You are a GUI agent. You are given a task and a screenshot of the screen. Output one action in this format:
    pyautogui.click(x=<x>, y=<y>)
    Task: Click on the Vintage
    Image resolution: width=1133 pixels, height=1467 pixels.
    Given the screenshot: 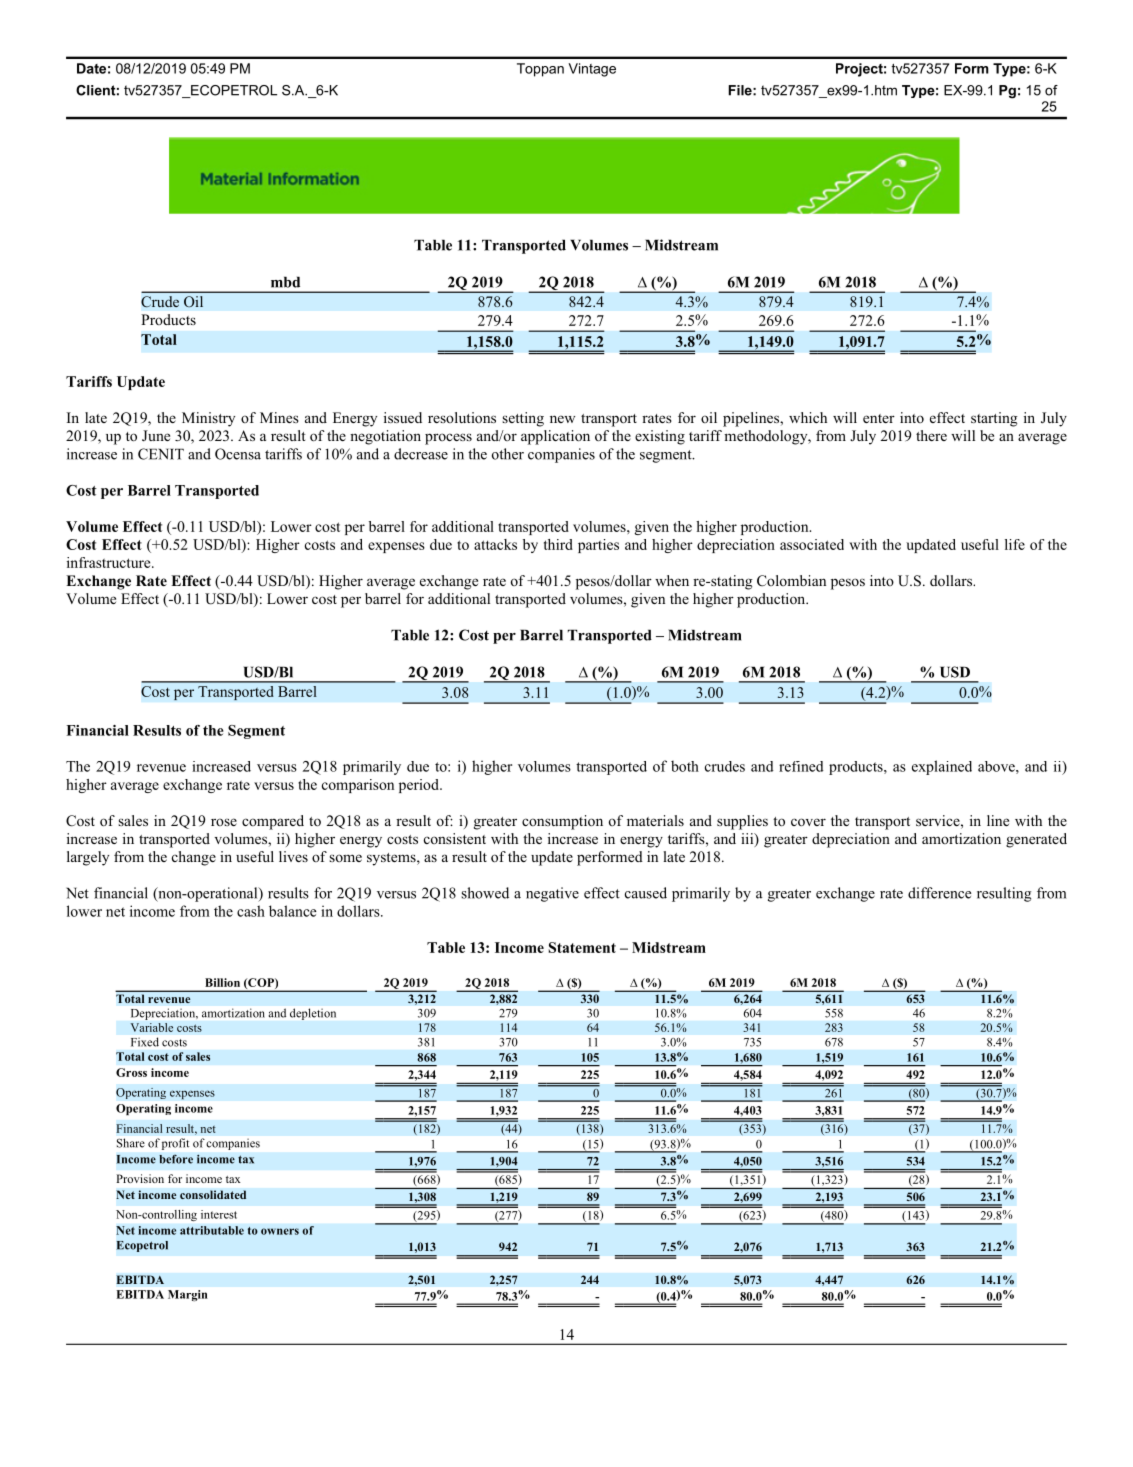 What is the action you would take?
    pyautogui.click(x=592, y=70)
